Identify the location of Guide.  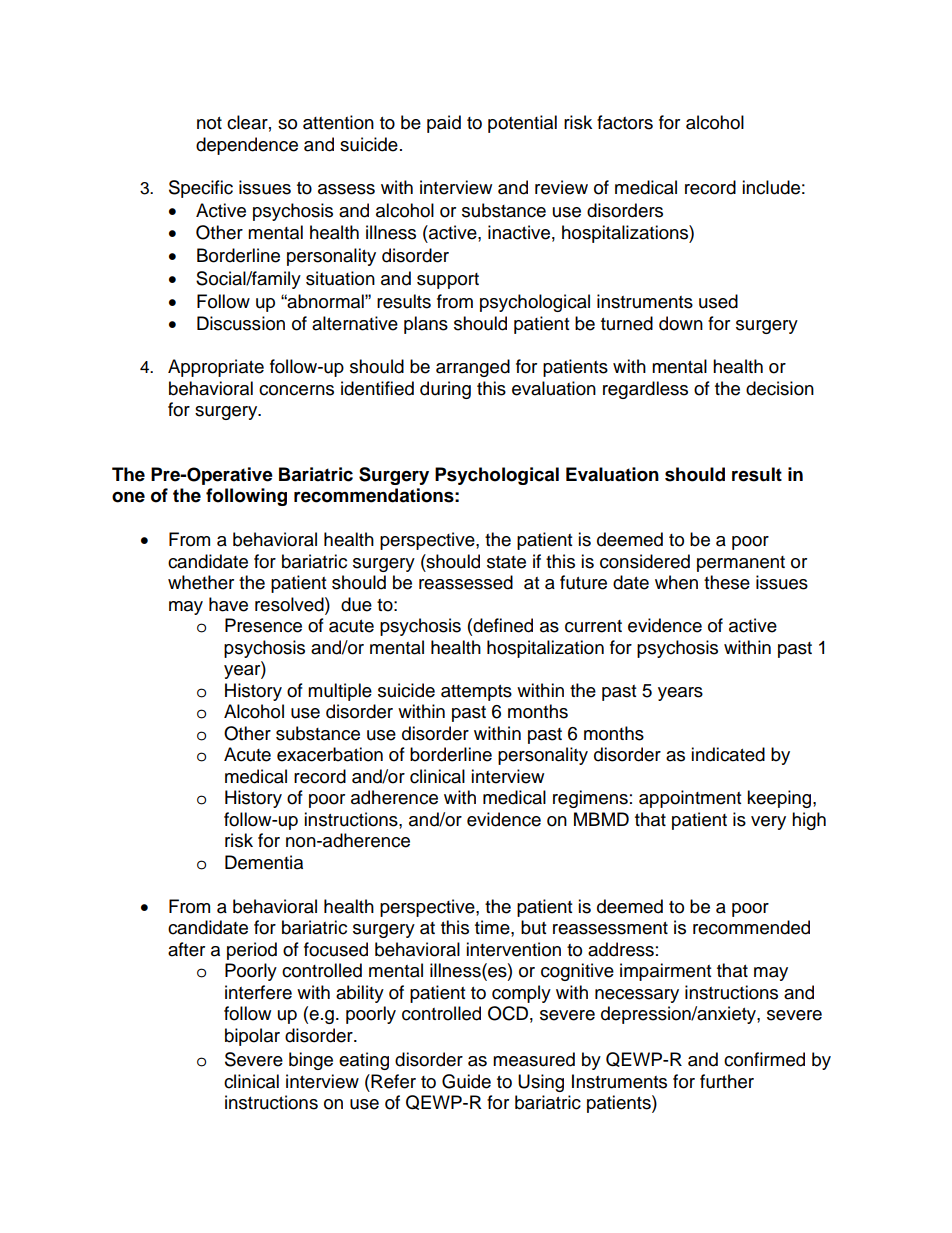
(466, 1081).
